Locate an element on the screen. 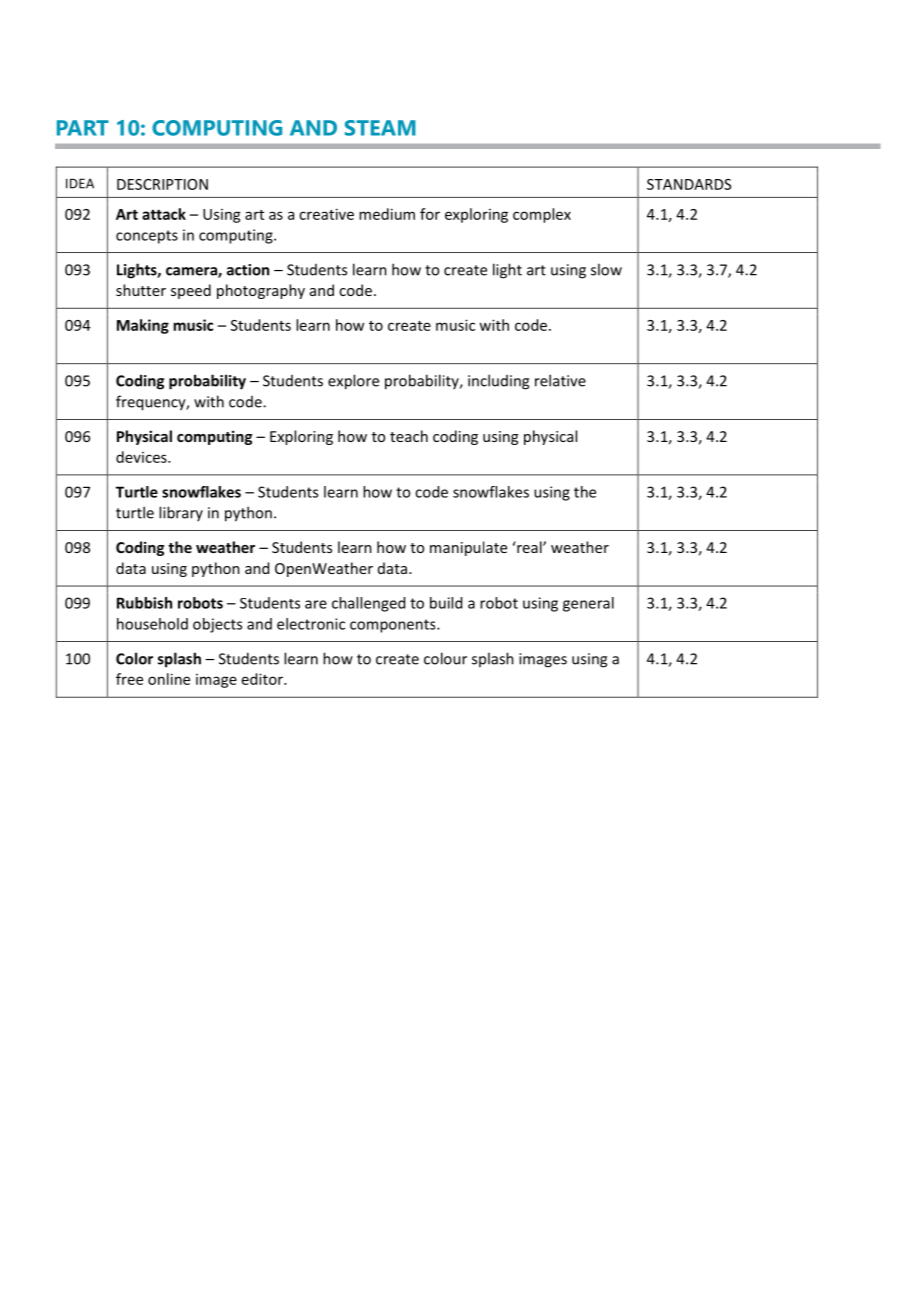  manipulate is located at coordinates (468, 548).
